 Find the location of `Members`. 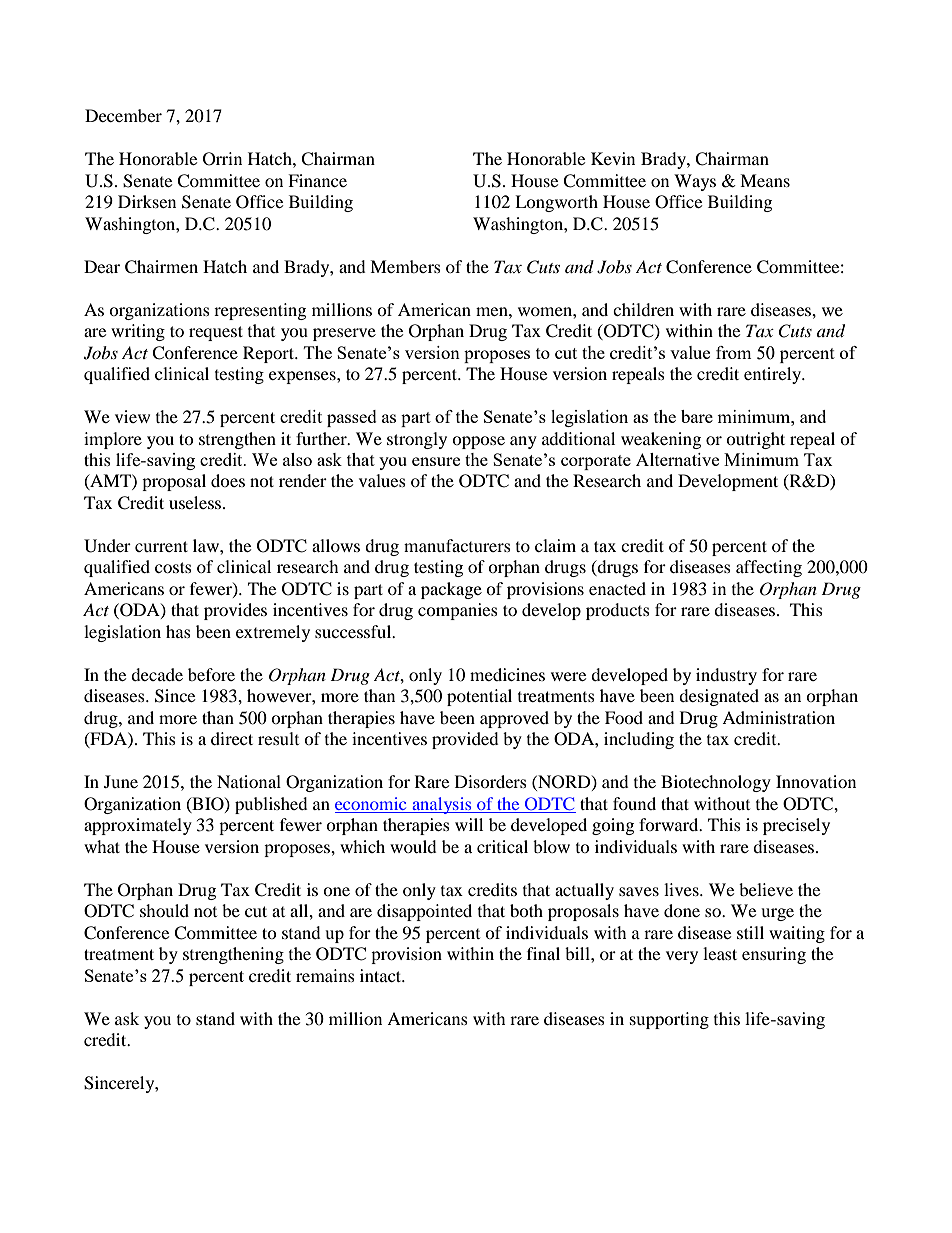

Members is located at coordinates (405, 266).
